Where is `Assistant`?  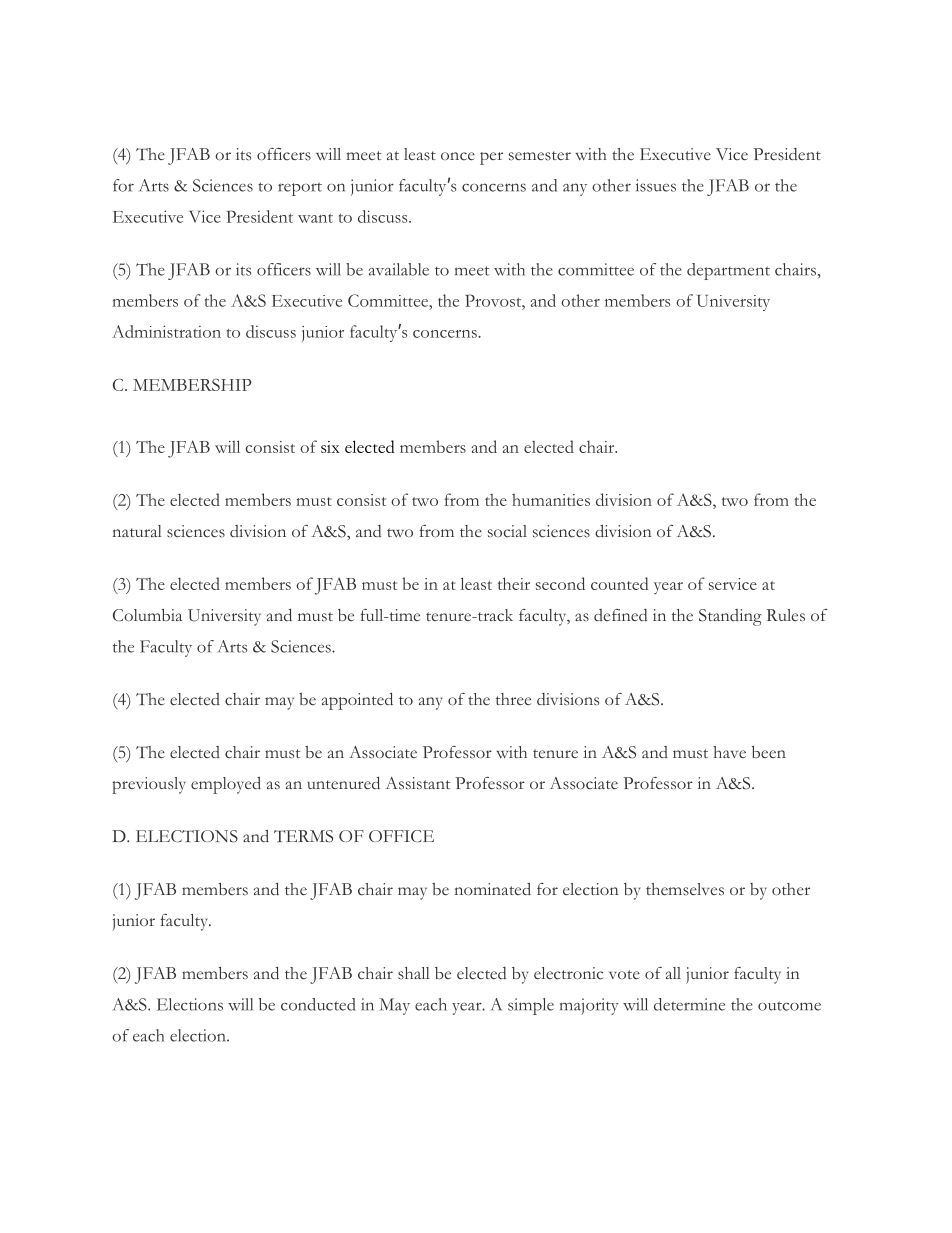
Assistant is located at coordinates (418, 783).
